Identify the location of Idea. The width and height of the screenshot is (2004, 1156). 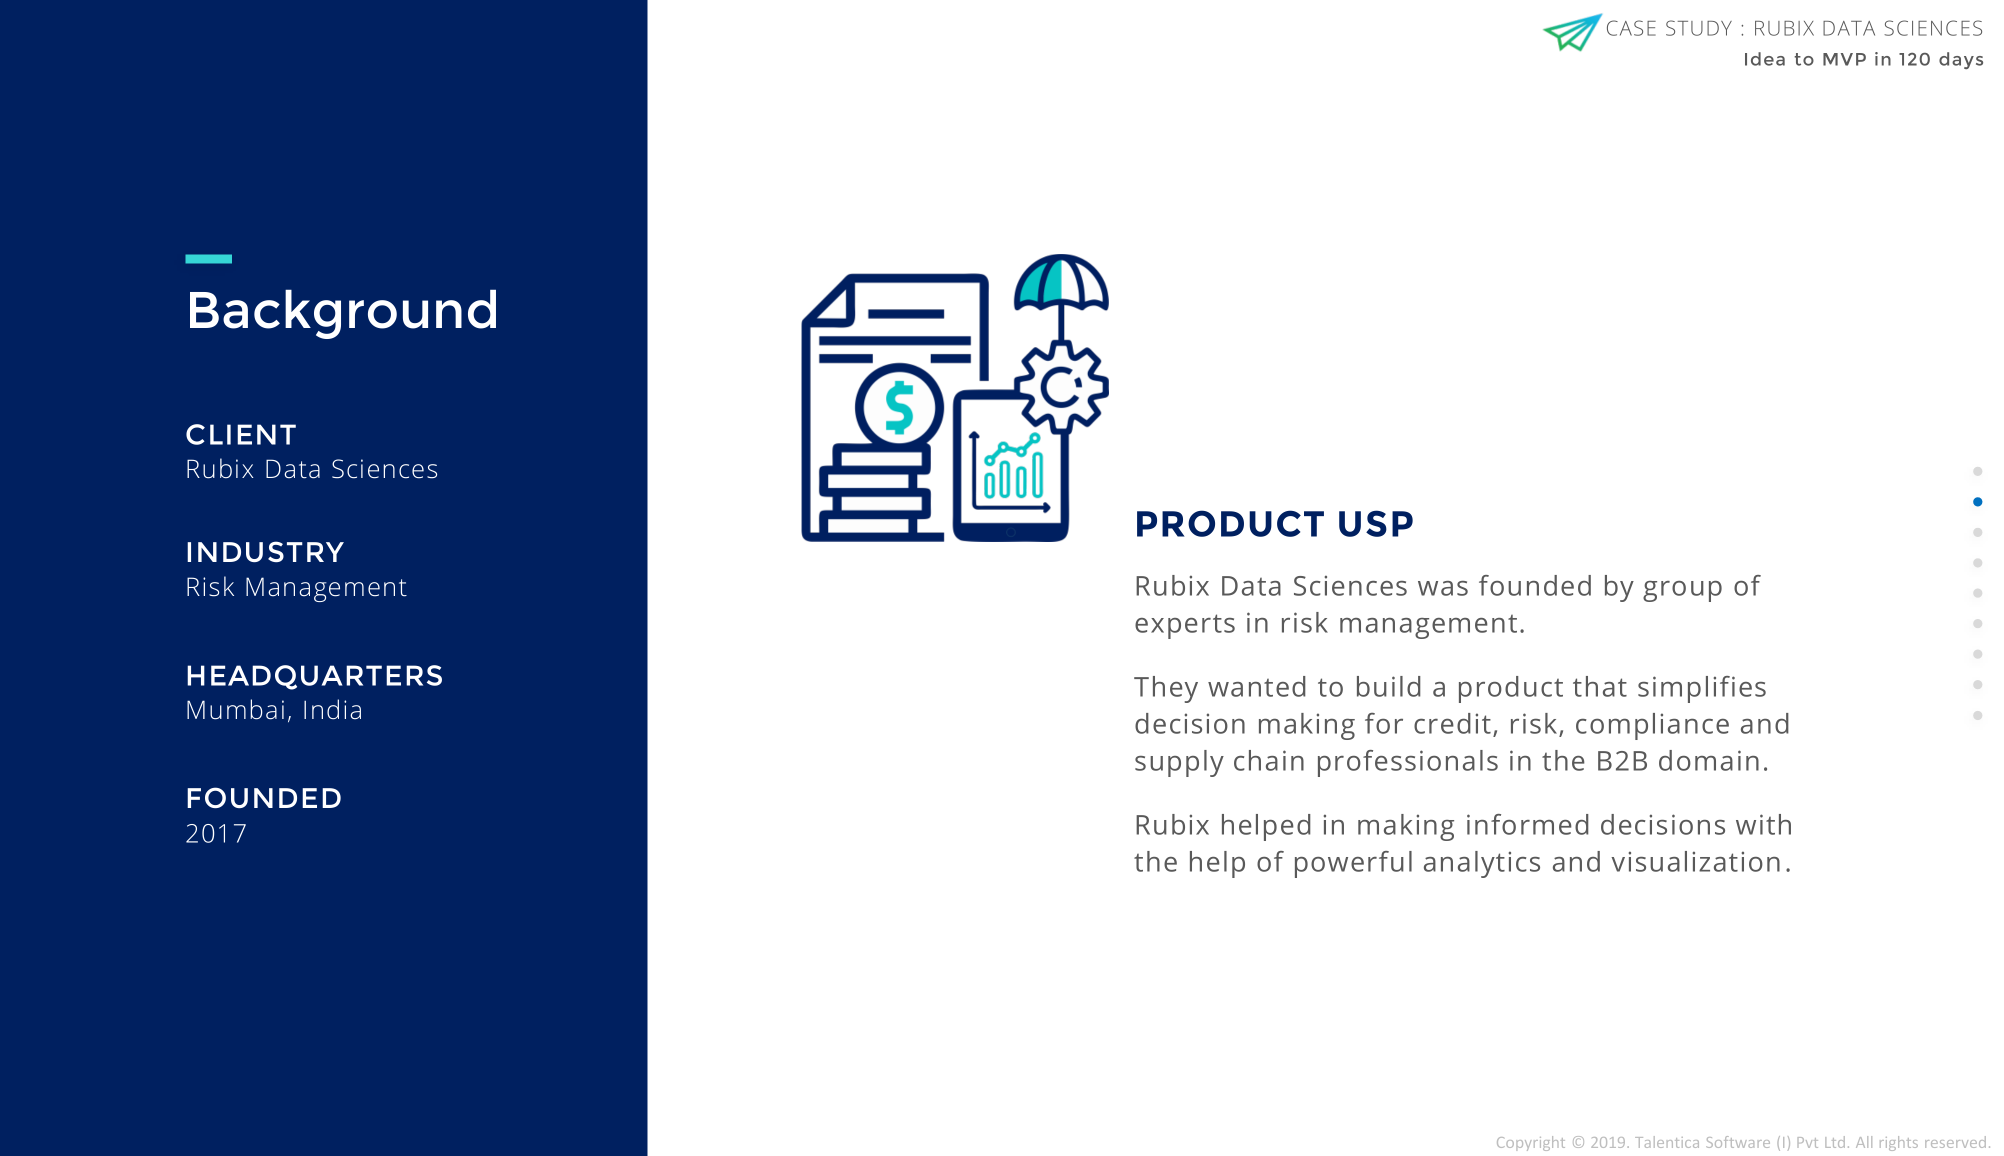
(1765, 59).
